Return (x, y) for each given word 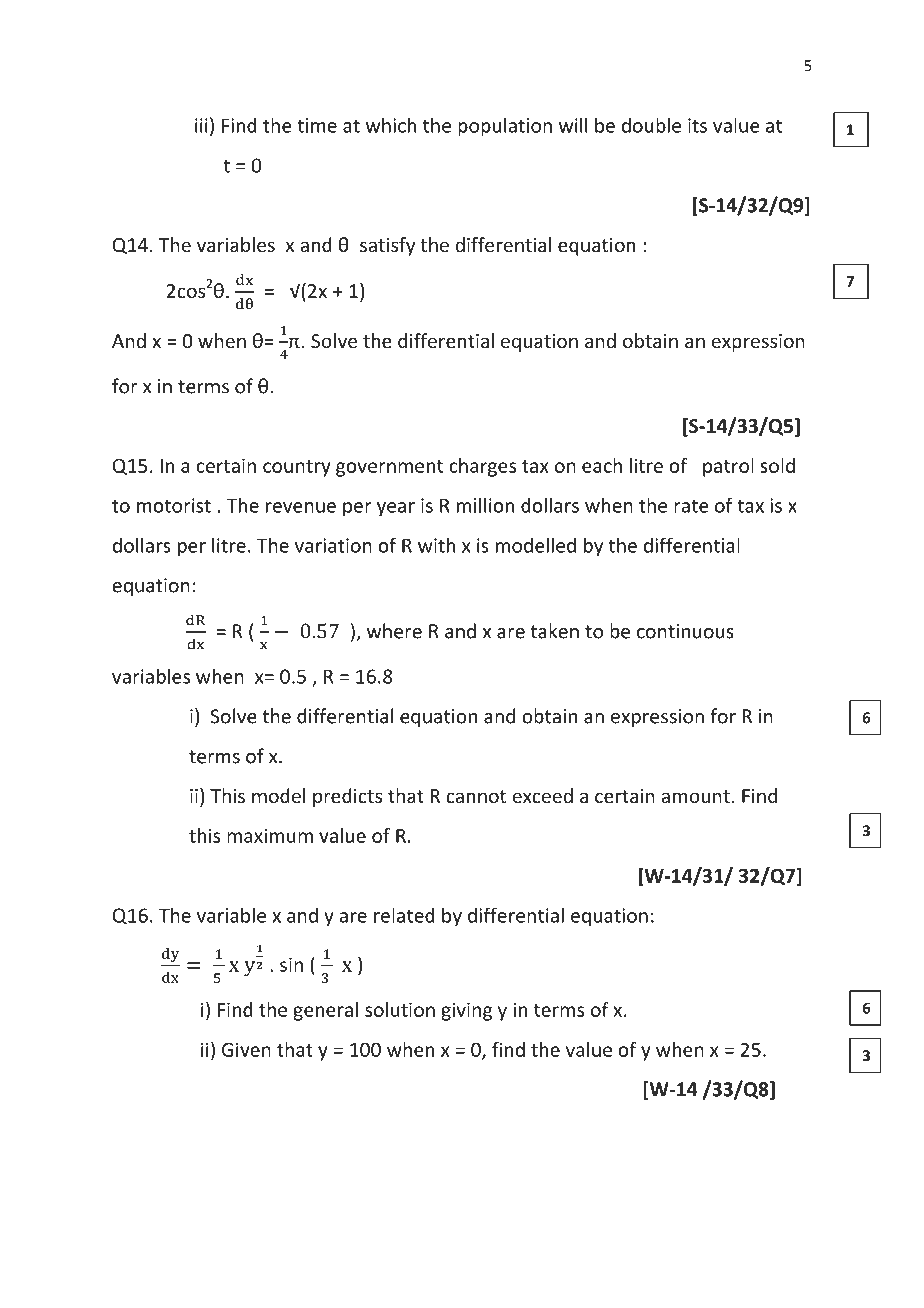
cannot (476, 796)
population (505, 127)
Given (246, 1049)
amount (695, 796)
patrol (728, 467)
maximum (270, 835)
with (436, 545)
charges (482, 467)
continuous (685, 631)
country (297, 468)
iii (201, 125)
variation (333, 545)
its (697, 125)
